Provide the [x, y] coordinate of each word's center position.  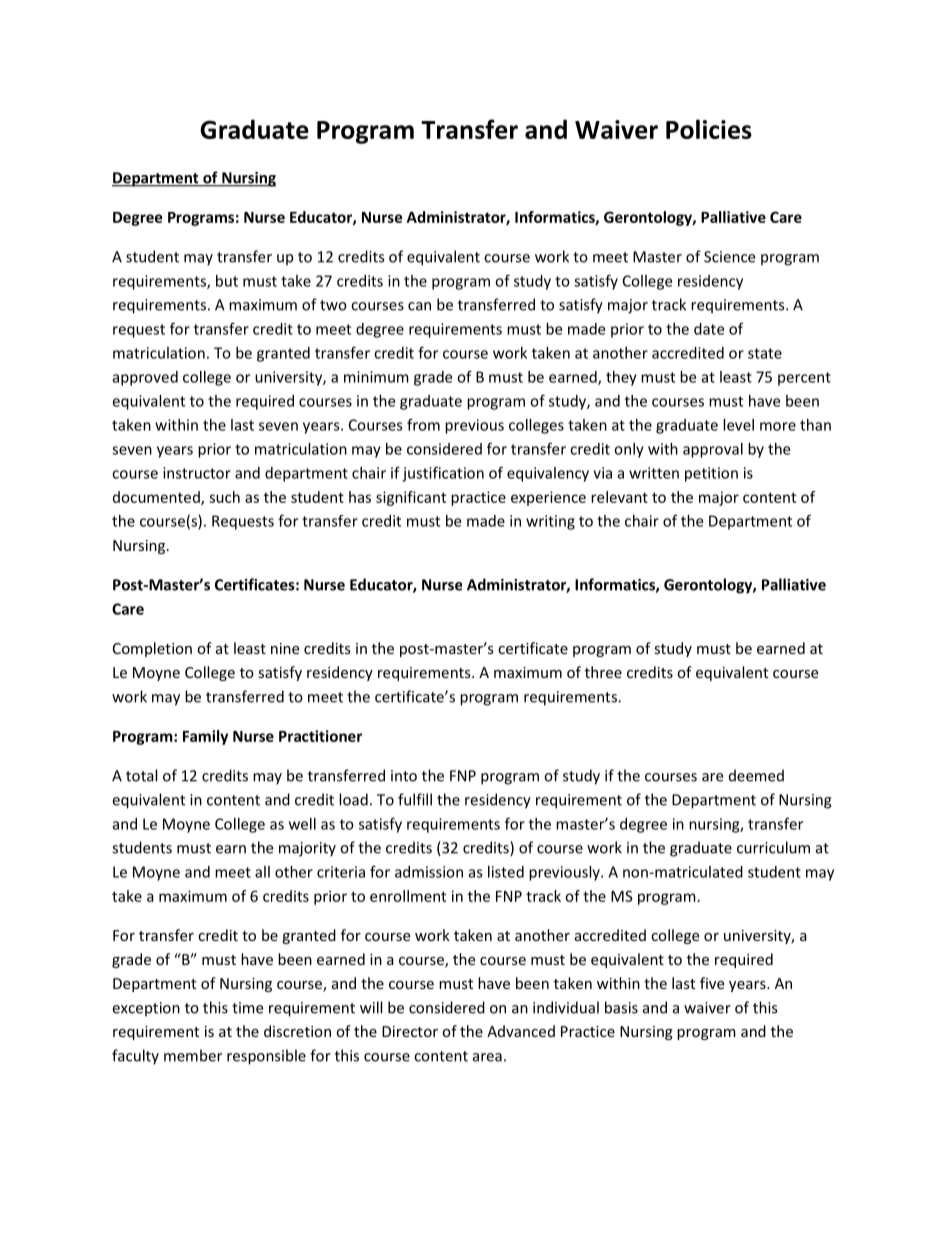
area [487, 1057]
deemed [756, 775]
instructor [197, 473]
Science [729, 257]
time [247, 1008]
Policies [709, 129]
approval [713, 450]
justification [443, 474]
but [227, 281]
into [404, 776]
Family [205, 737]
